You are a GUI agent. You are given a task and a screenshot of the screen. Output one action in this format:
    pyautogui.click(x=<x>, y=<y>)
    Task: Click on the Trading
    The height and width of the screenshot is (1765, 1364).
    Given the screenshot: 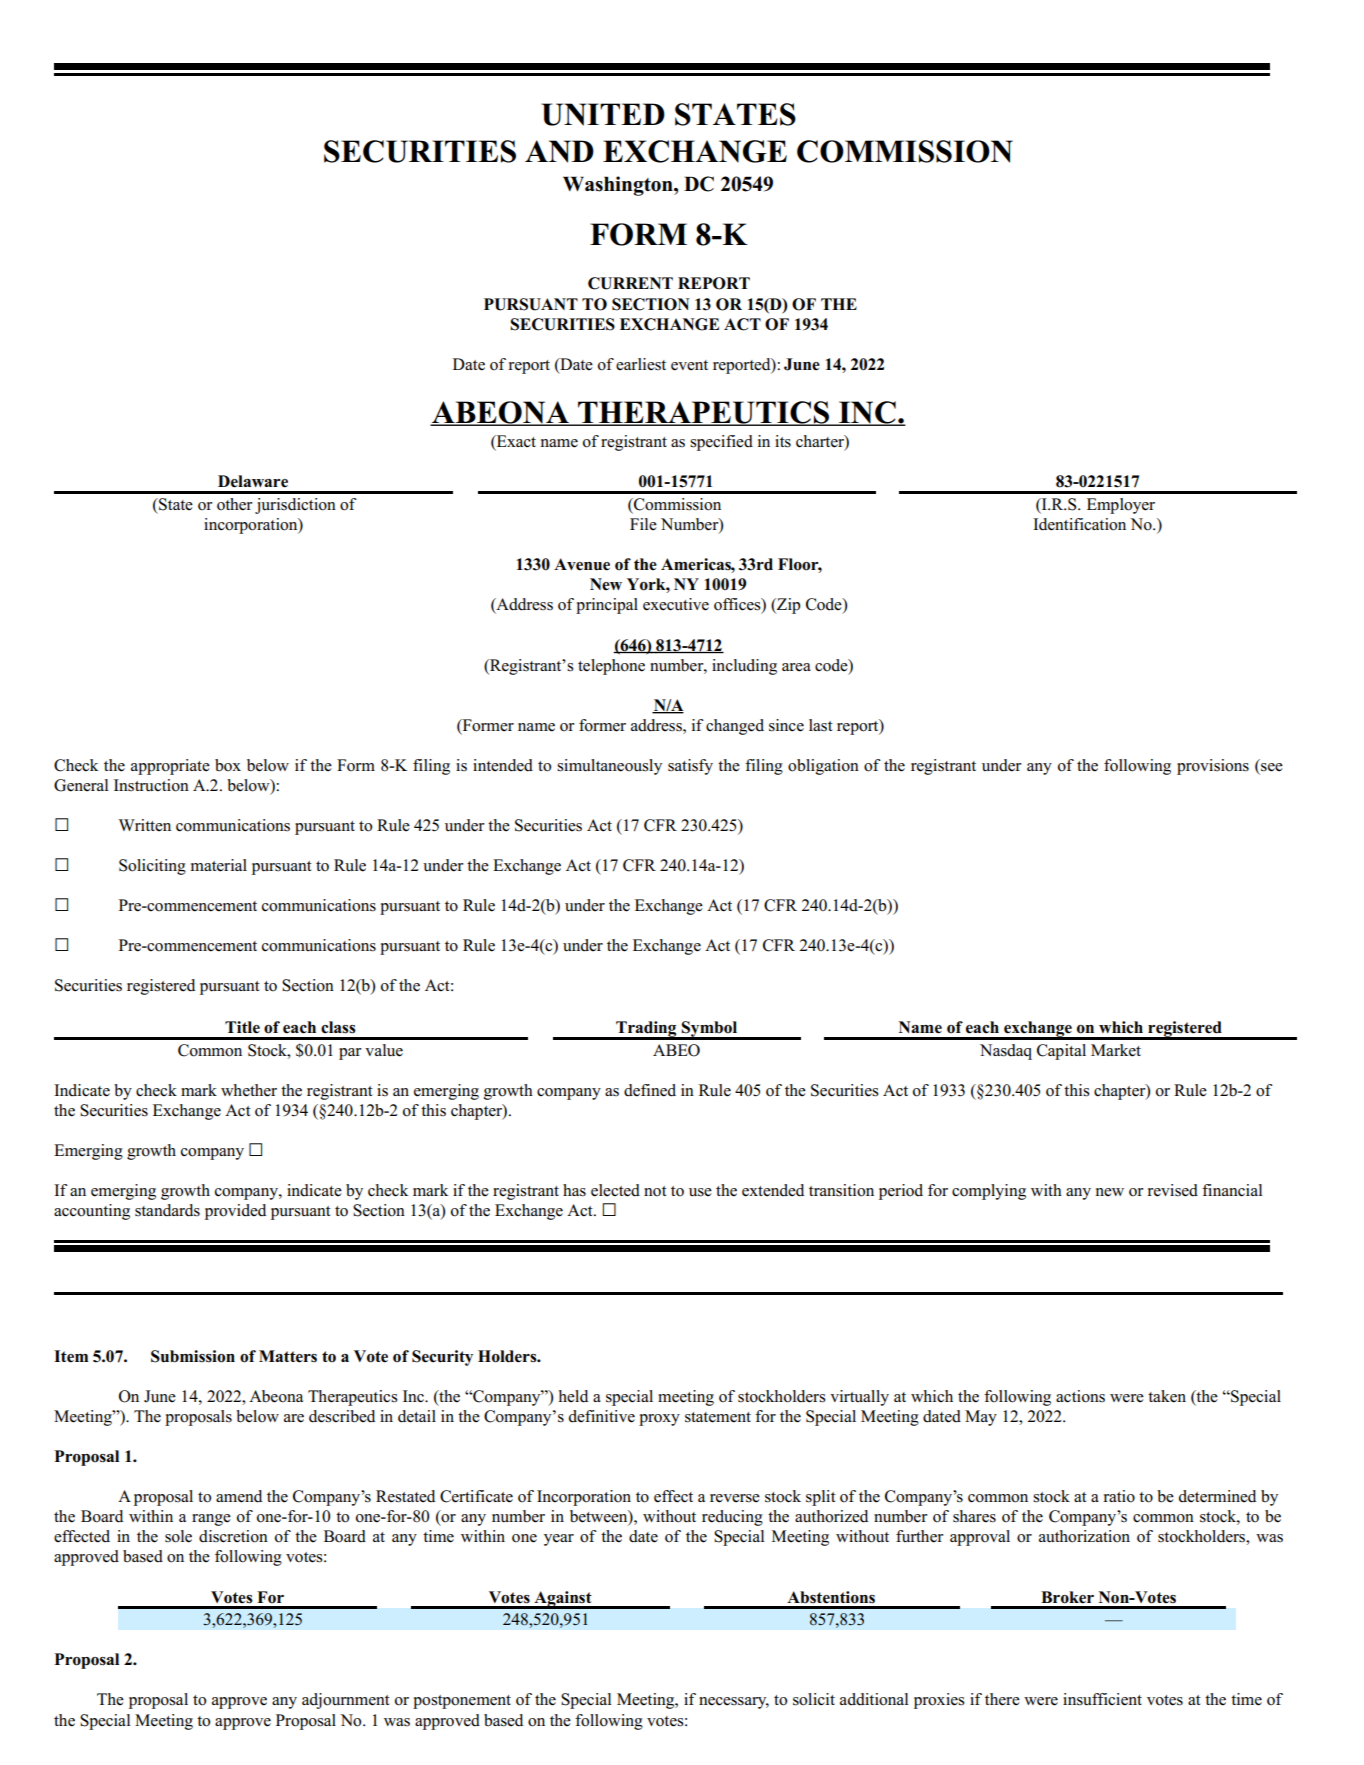 What is the action you would take?
    pyautogui.click(x=646, y=1030)
